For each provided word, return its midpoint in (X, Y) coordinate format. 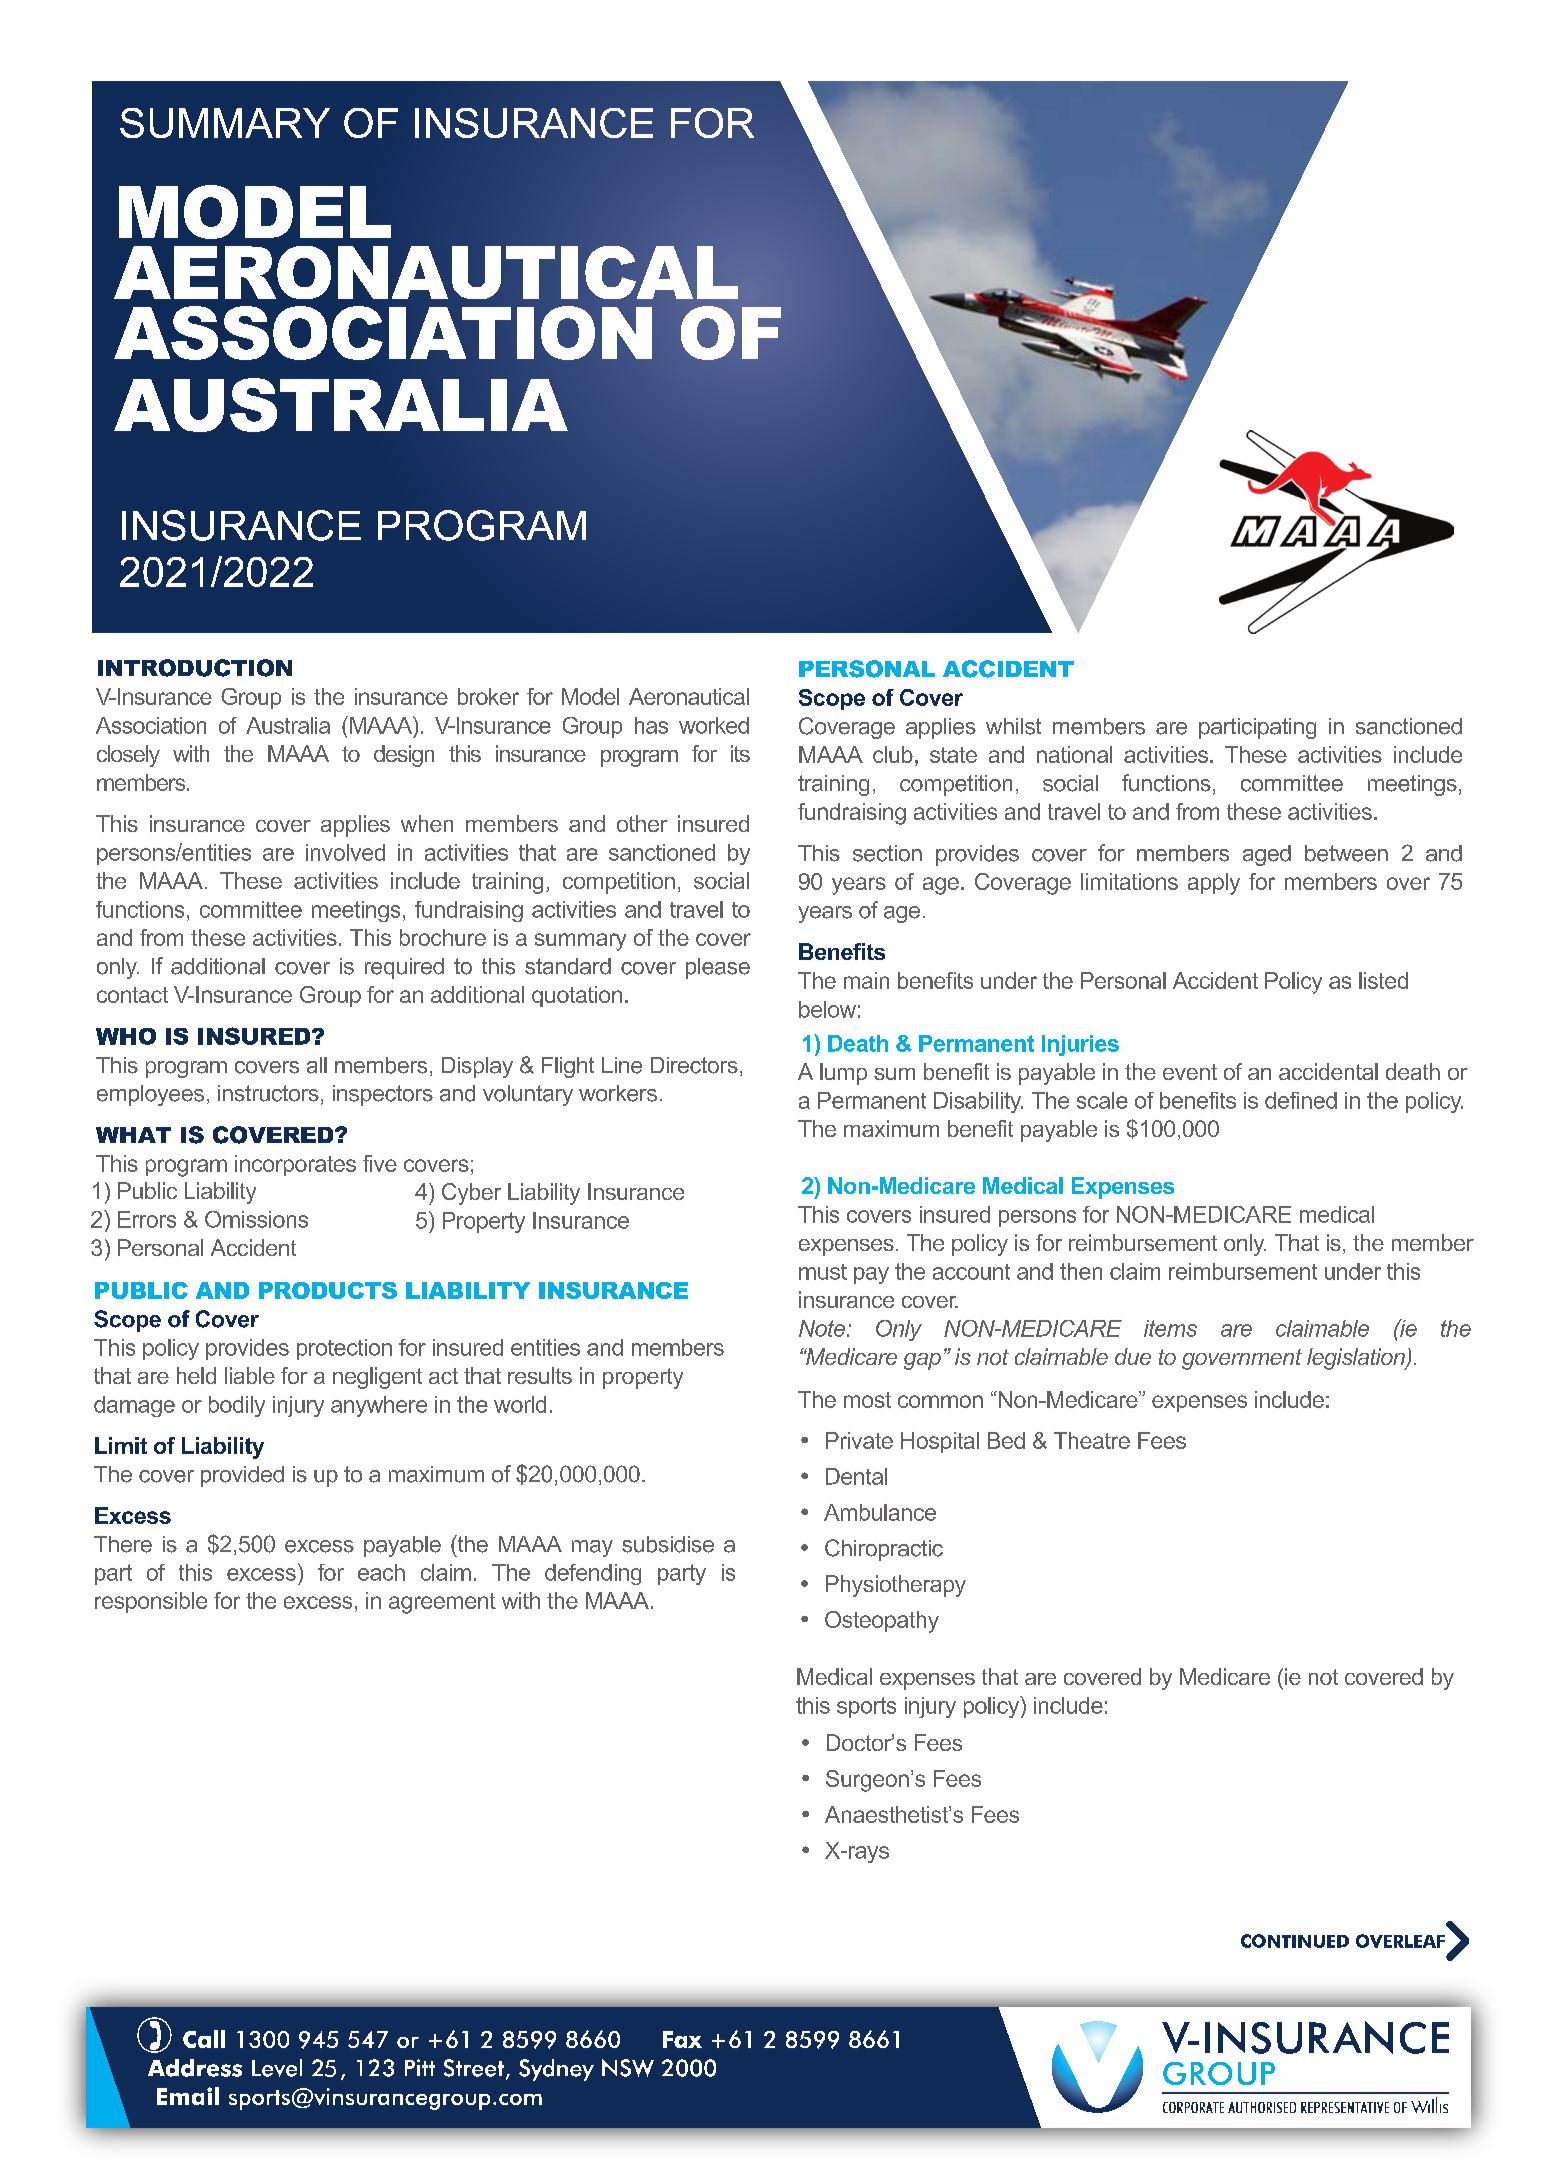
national (1074, 754)
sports (866, 1707)
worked (714, 725)
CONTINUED (1295, 1941)
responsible (151, 1602)
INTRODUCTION (195, 668)
